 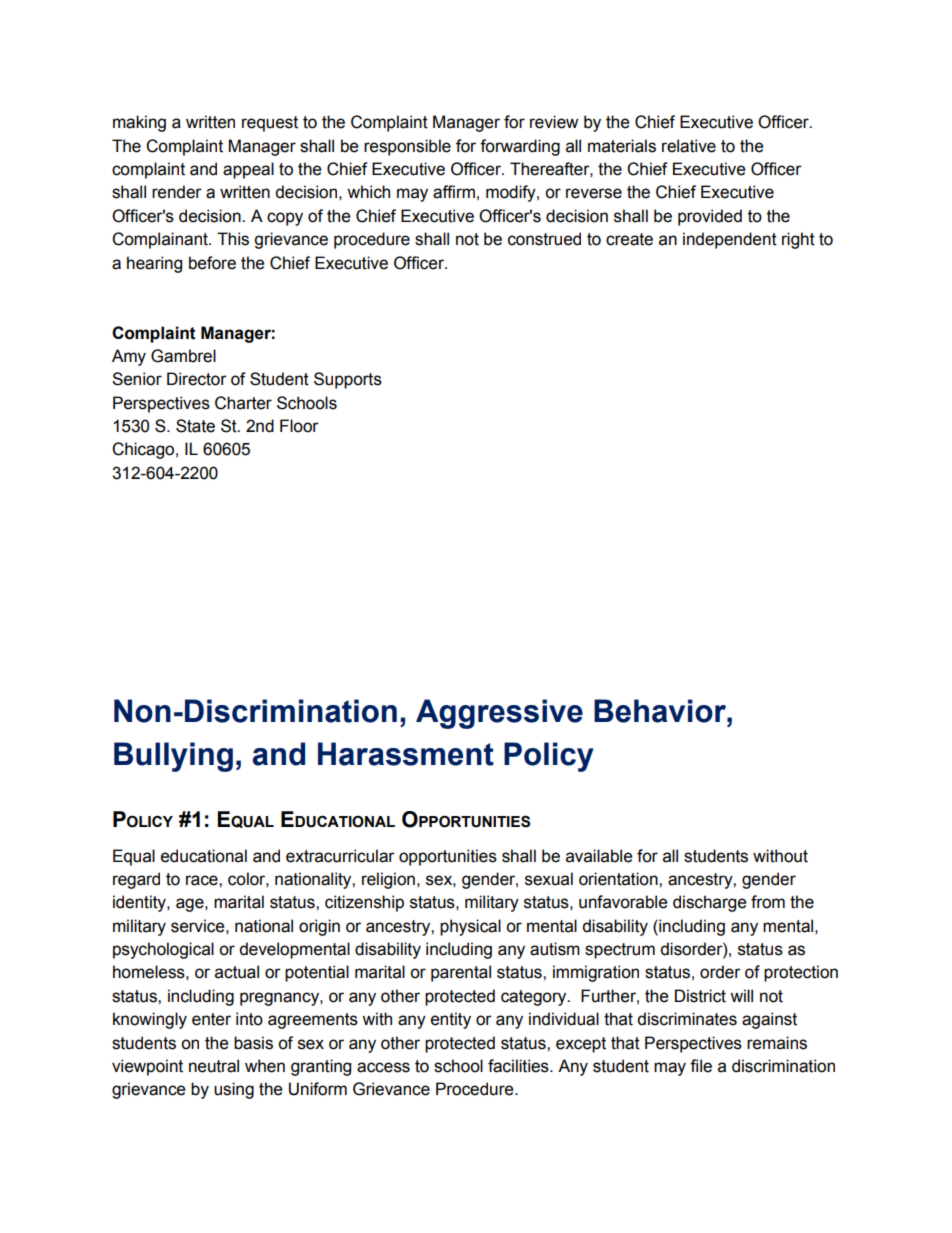 I want to click on Supports, so click(x=348, y=380).
